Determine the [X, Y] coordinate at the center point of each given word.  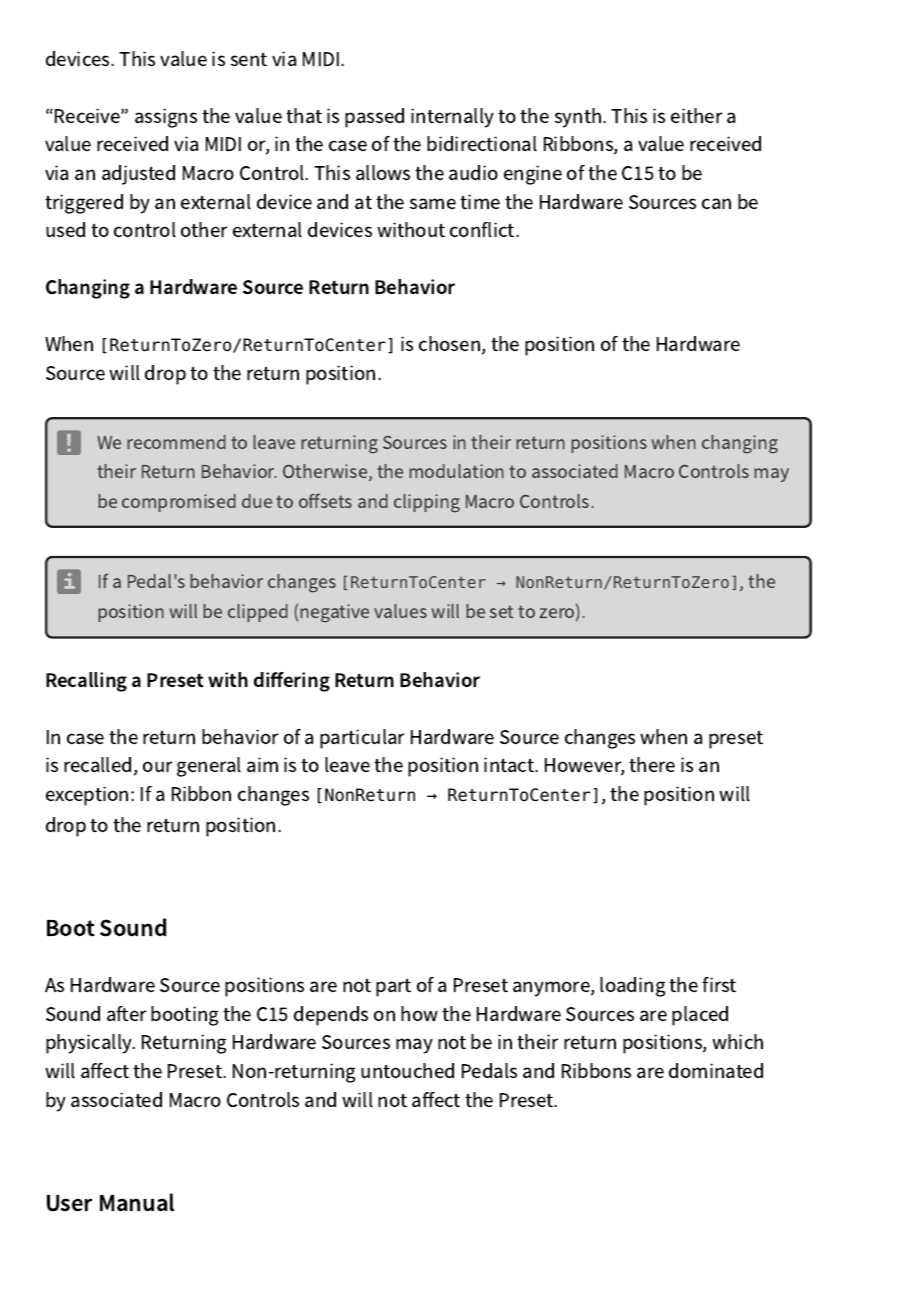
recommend [176, 442]
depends [331, 1016]
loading [632, 987]
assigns [166, 118]
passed [374, 118]
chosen [449, 344]
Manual [137, 1202]
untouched [407, 1071]
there [652, 764]
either [696, 115]
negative [334, 613]
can [716, 204]
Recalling [86, 682]
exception [87, 796]
